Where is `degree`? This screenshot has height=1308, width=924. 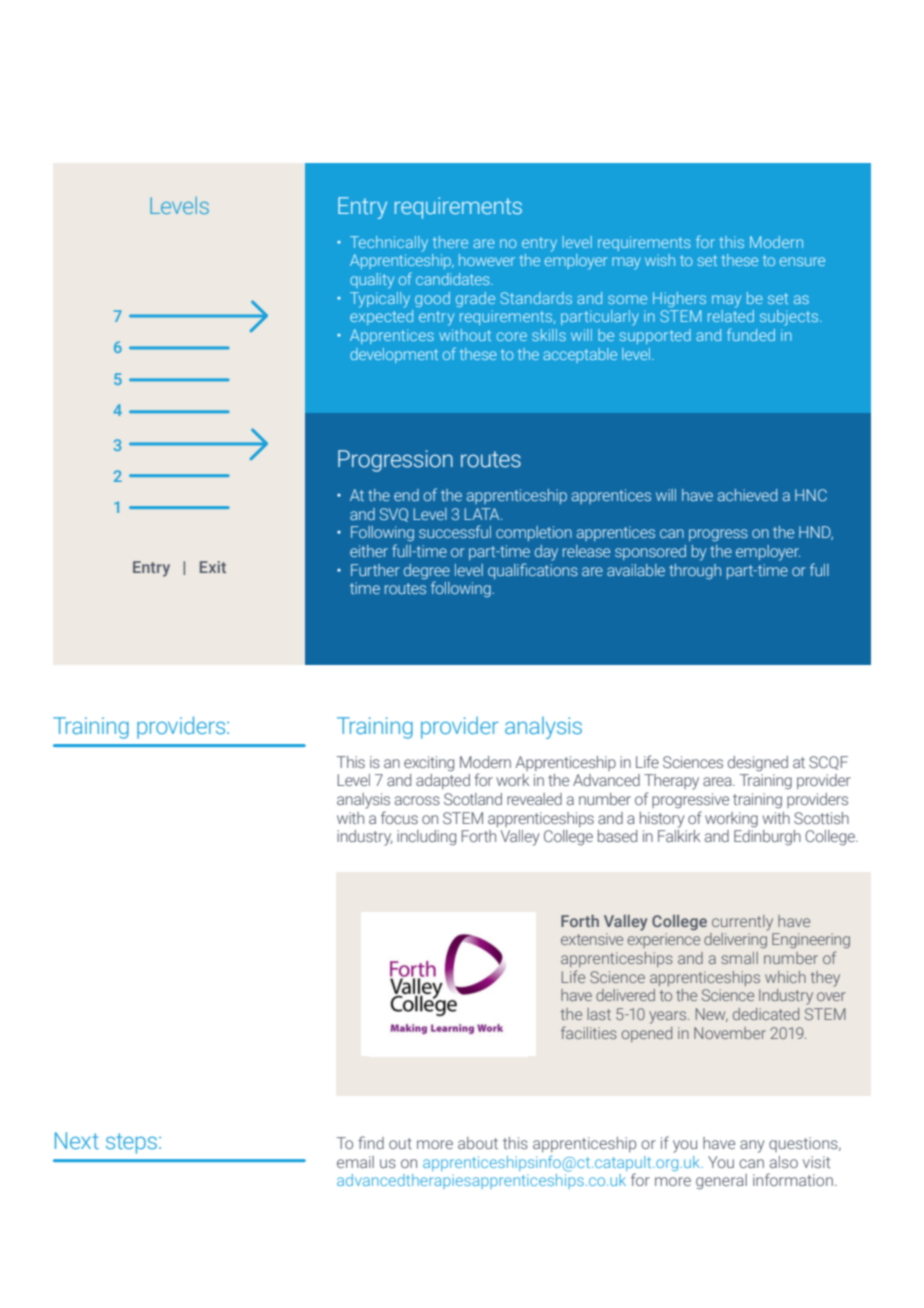 degree is located at coordinates (427, 572).
